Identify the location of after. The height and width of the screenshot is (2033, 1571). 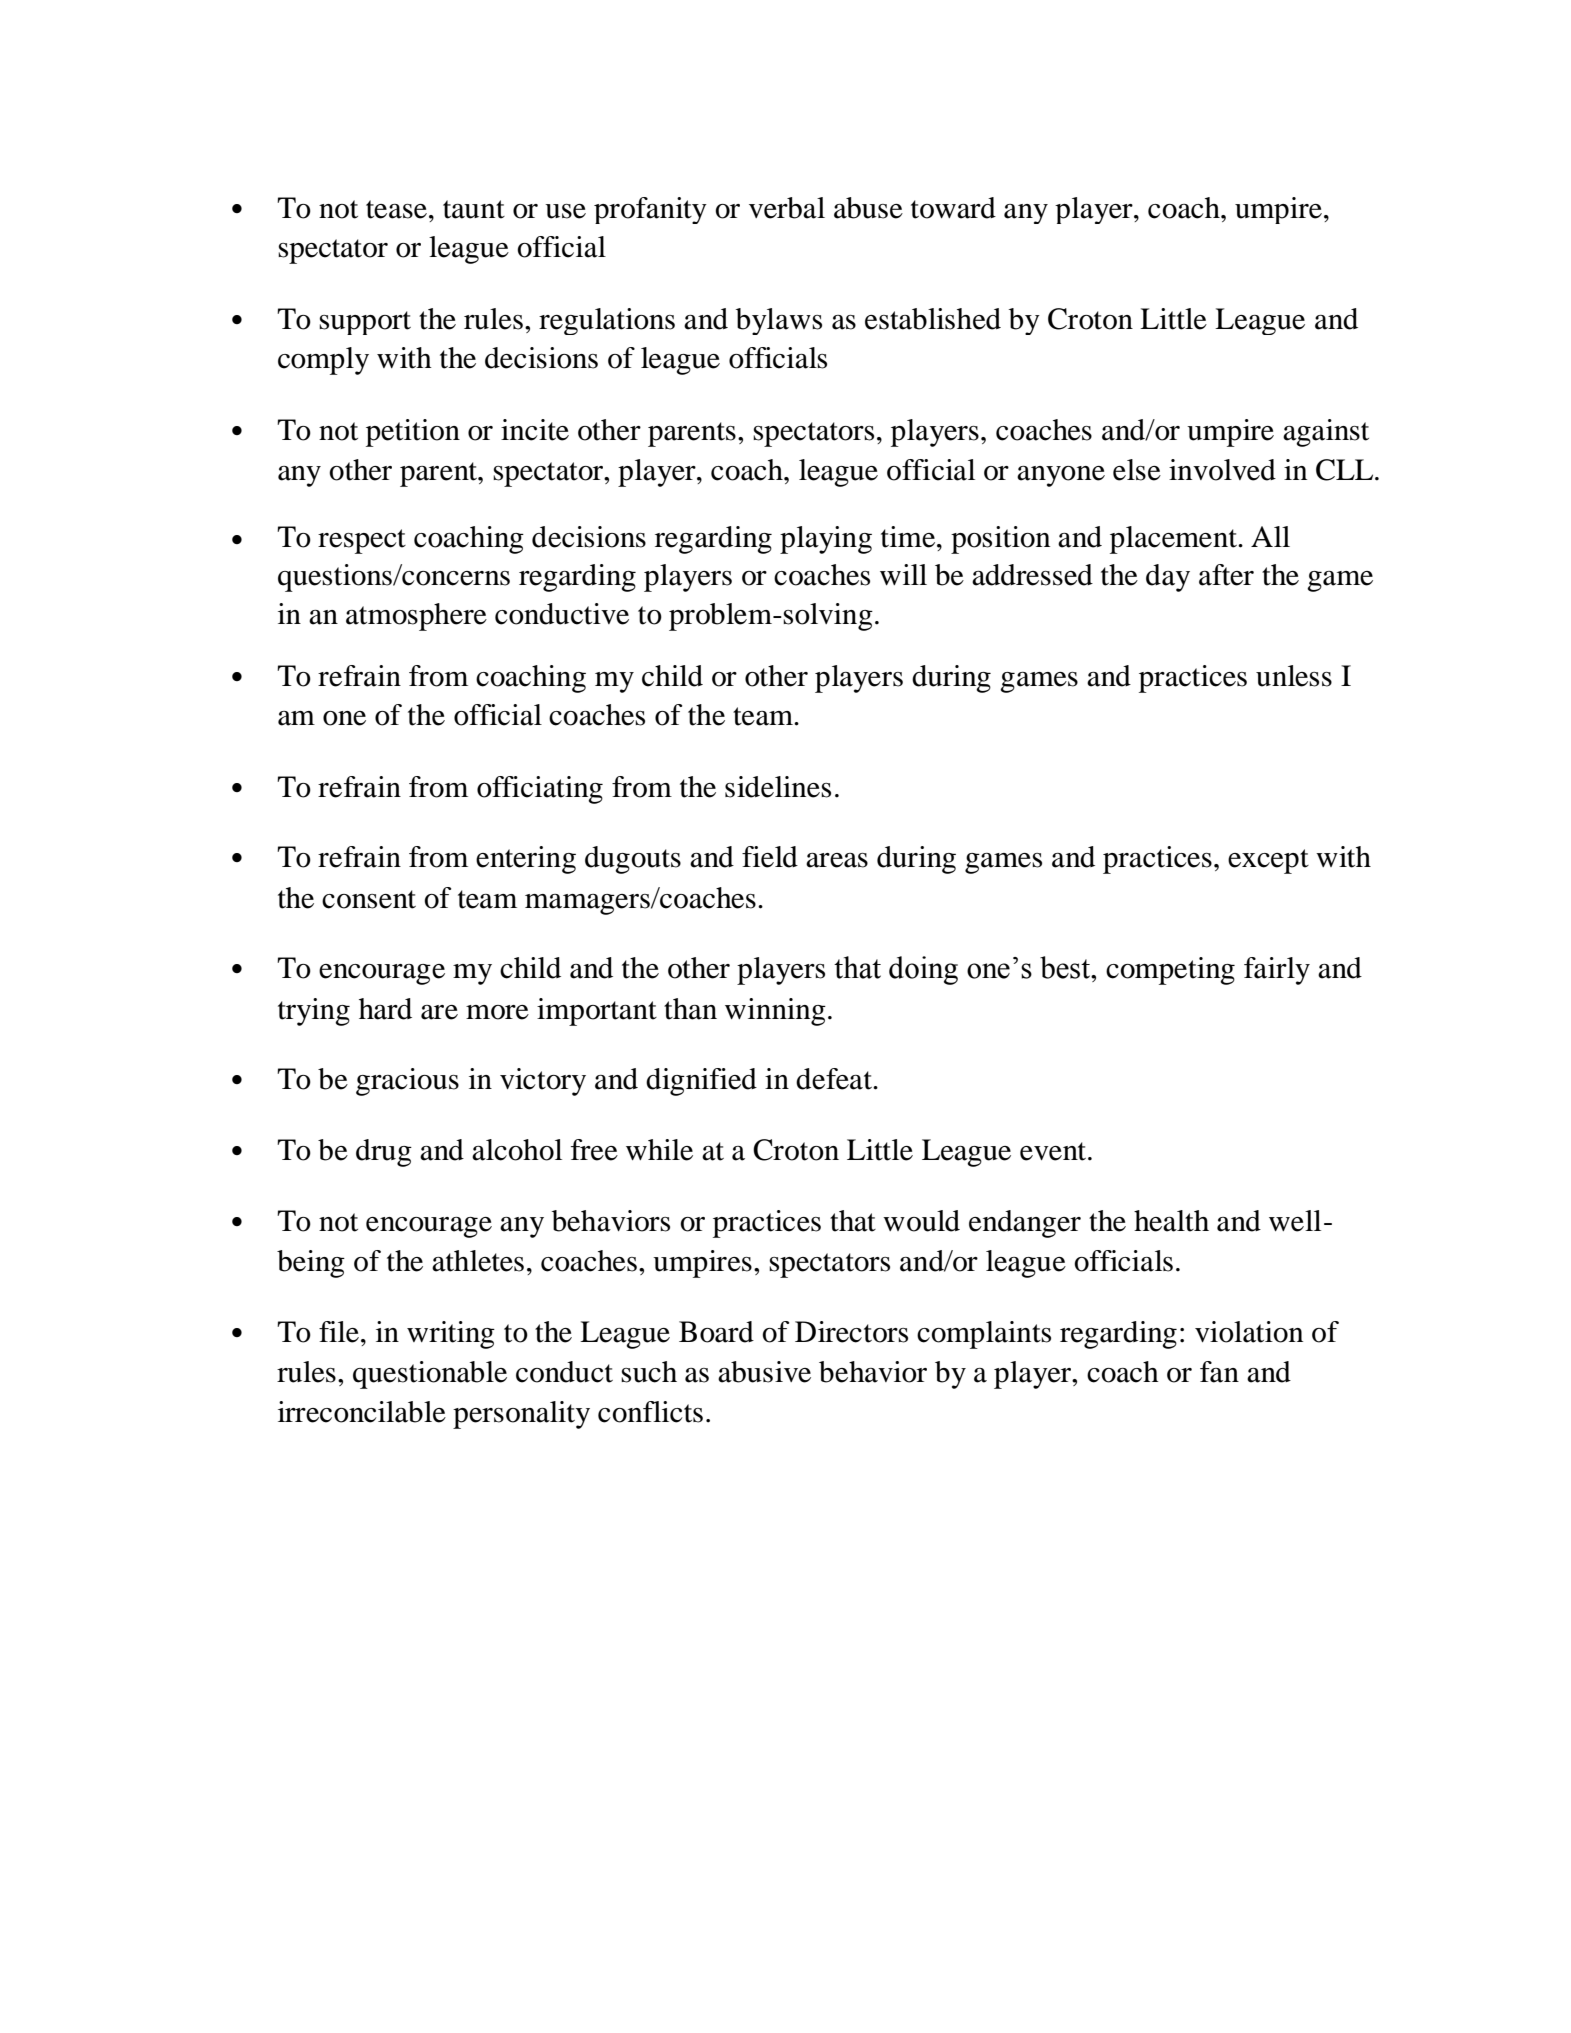
(1226, 575).
